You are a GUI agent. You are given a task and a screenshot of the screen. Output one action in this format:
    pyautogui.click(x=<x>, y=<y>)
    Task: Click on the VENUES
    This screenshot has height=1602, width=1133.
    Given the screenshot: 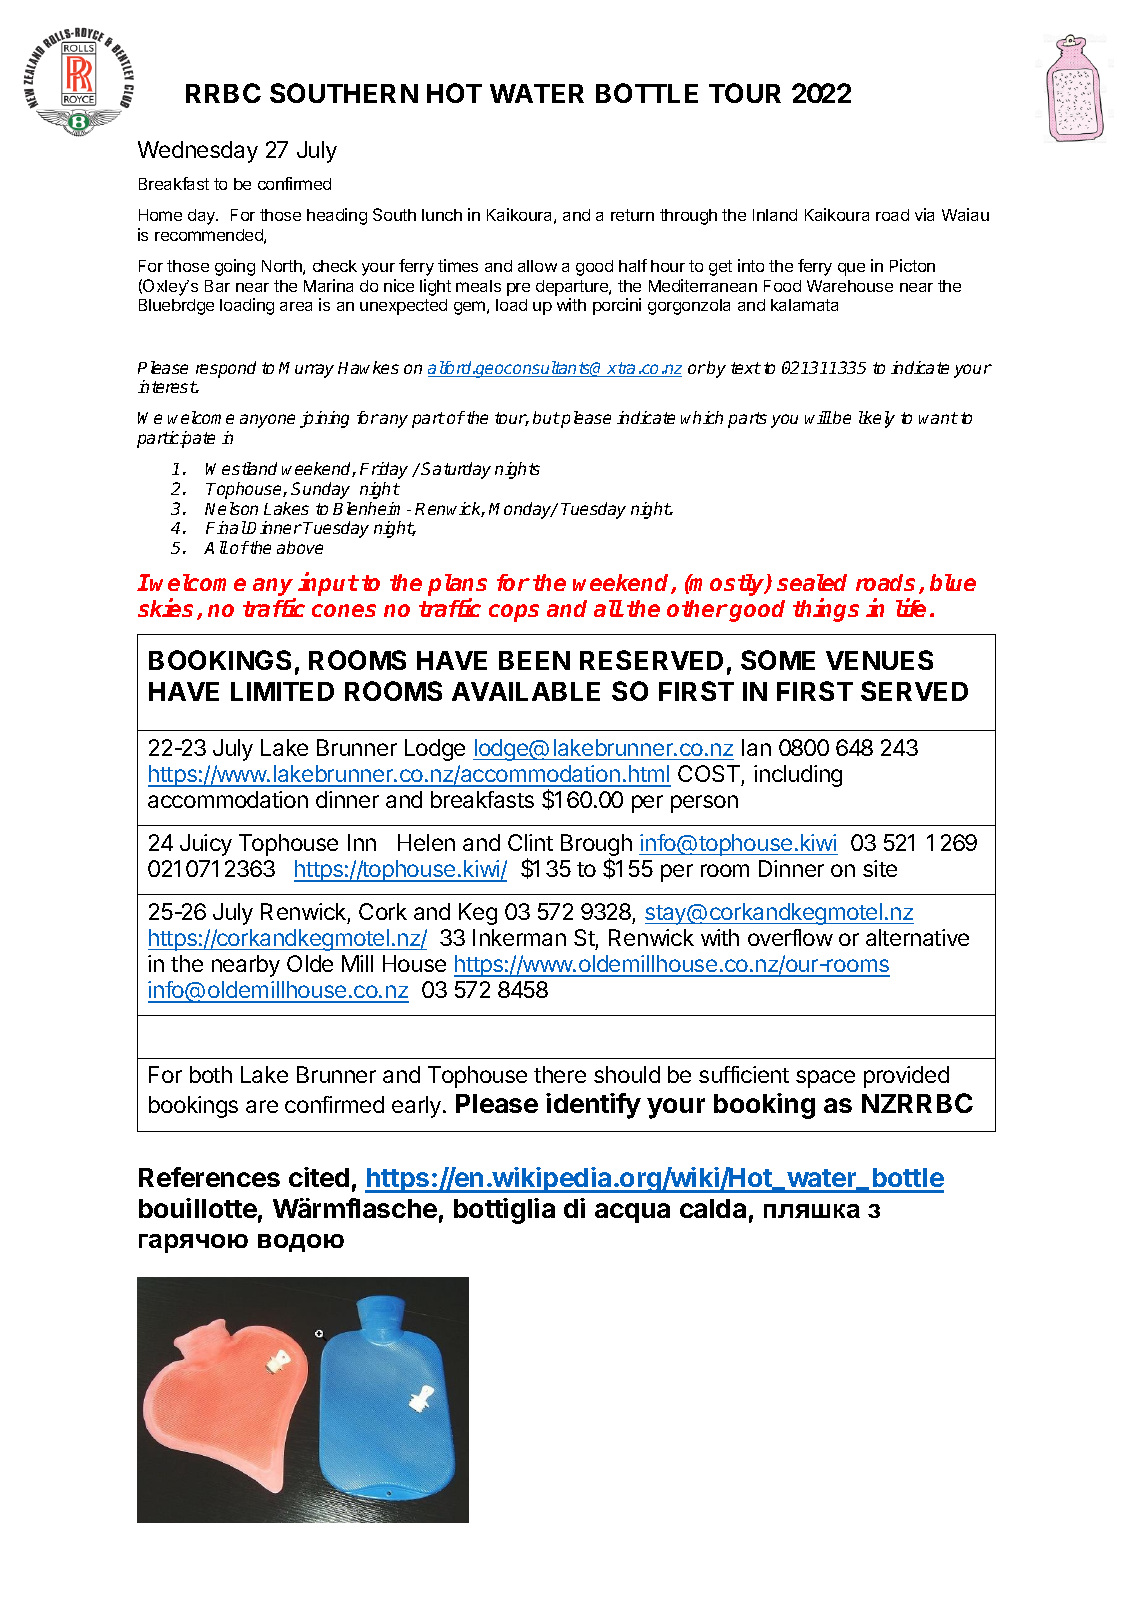 What is the action you would take?
    pyautogui.click(x=879, y=660)
